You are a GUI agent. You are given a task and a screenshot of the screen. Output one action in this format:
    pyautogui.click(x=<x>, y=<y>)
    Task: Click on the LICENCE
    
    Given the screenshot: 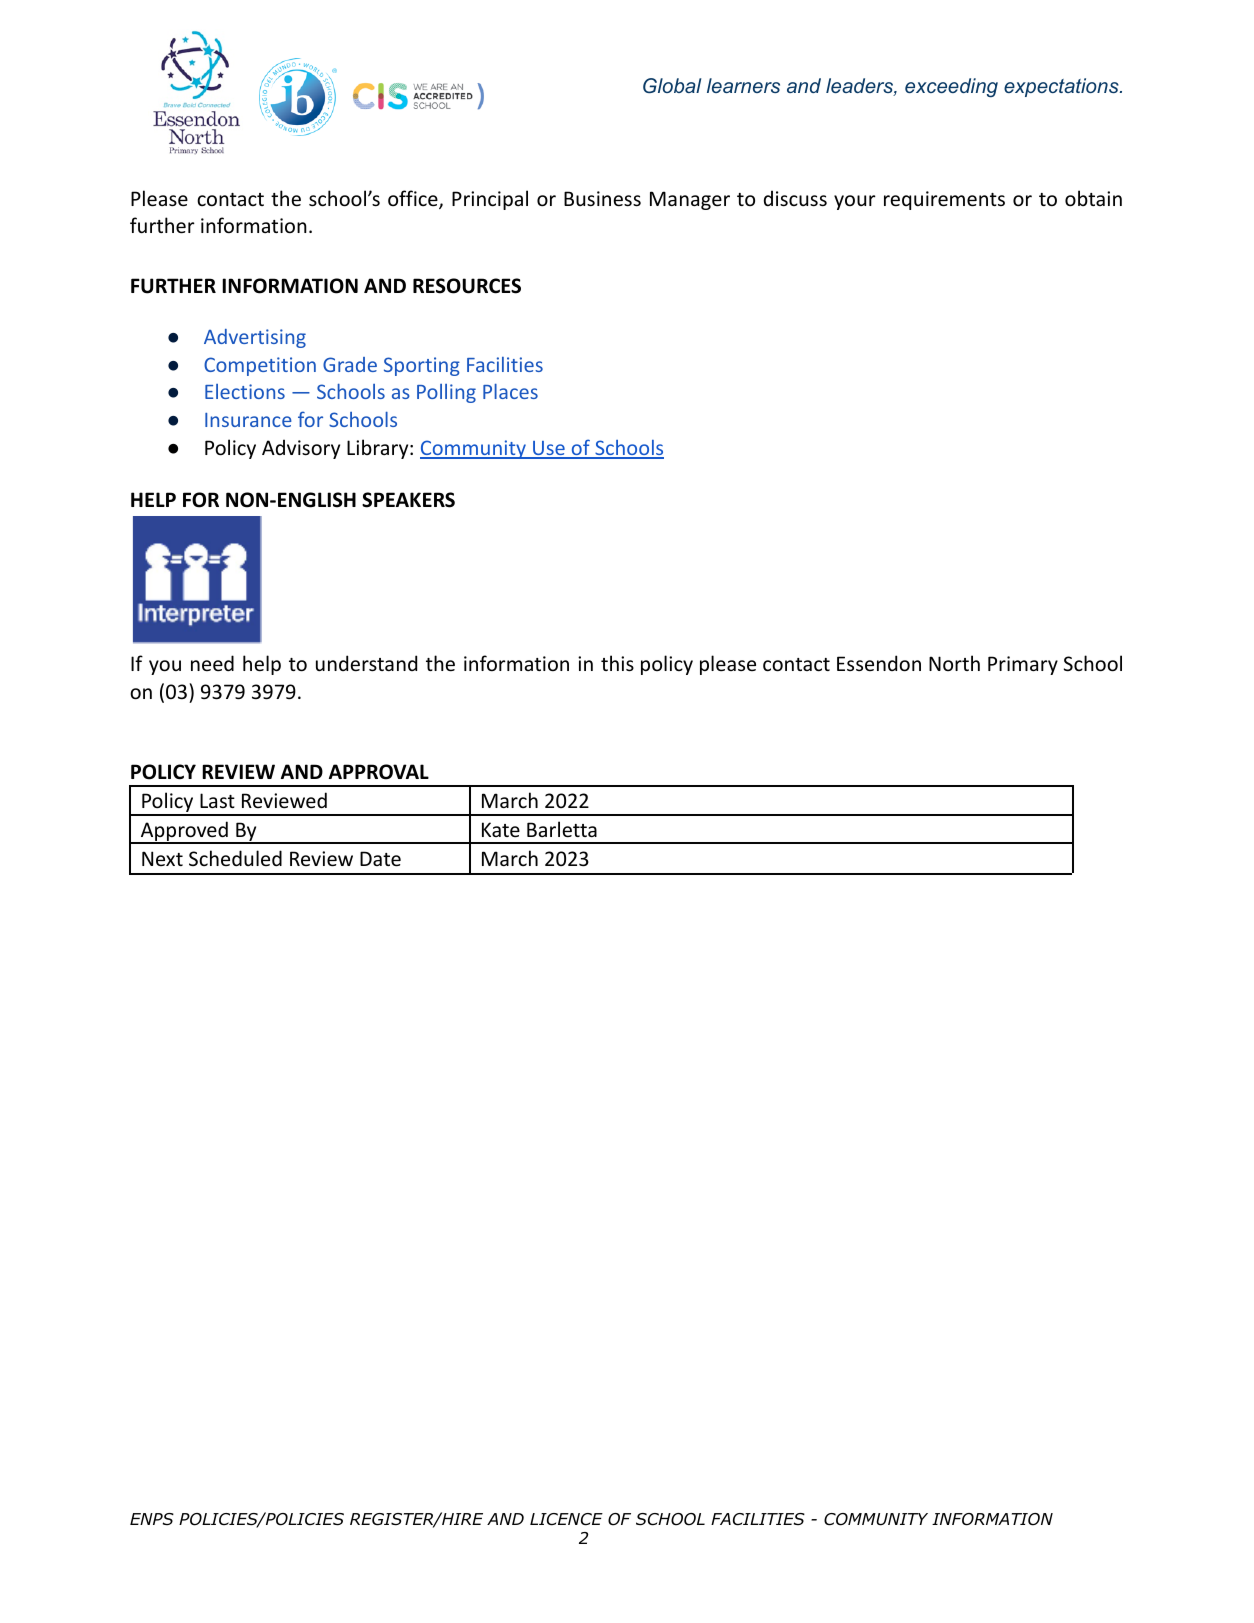 What is the action you would take?
    pyautogui.click(x=566, y=1519)
